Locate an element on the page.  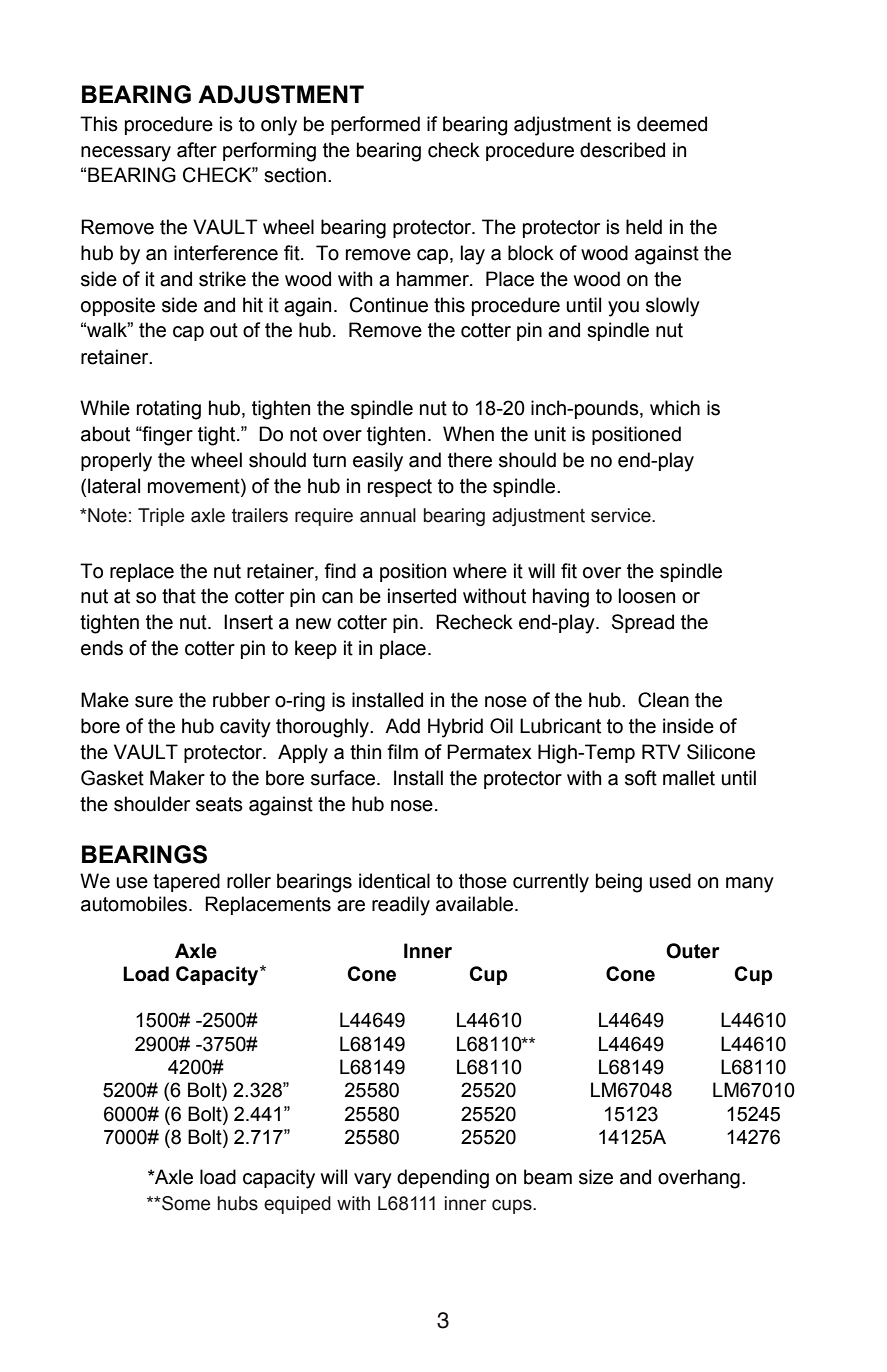
deemed is located at coordinates (672, 124).
